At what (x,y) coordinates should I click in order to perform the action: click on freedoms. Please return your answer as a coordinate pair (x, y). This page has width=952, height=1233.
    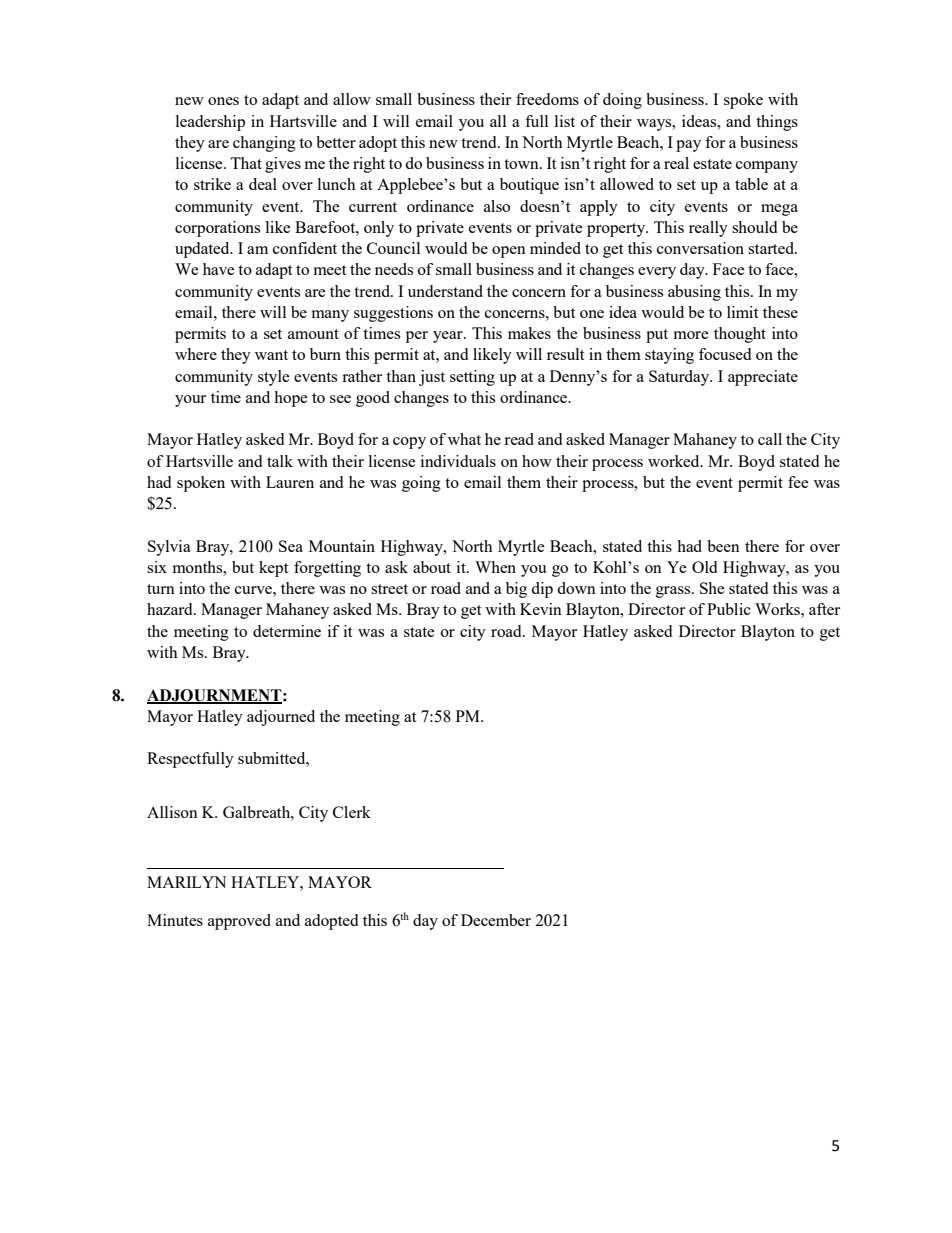
    Looking at the image, I should click on (547, 99).
